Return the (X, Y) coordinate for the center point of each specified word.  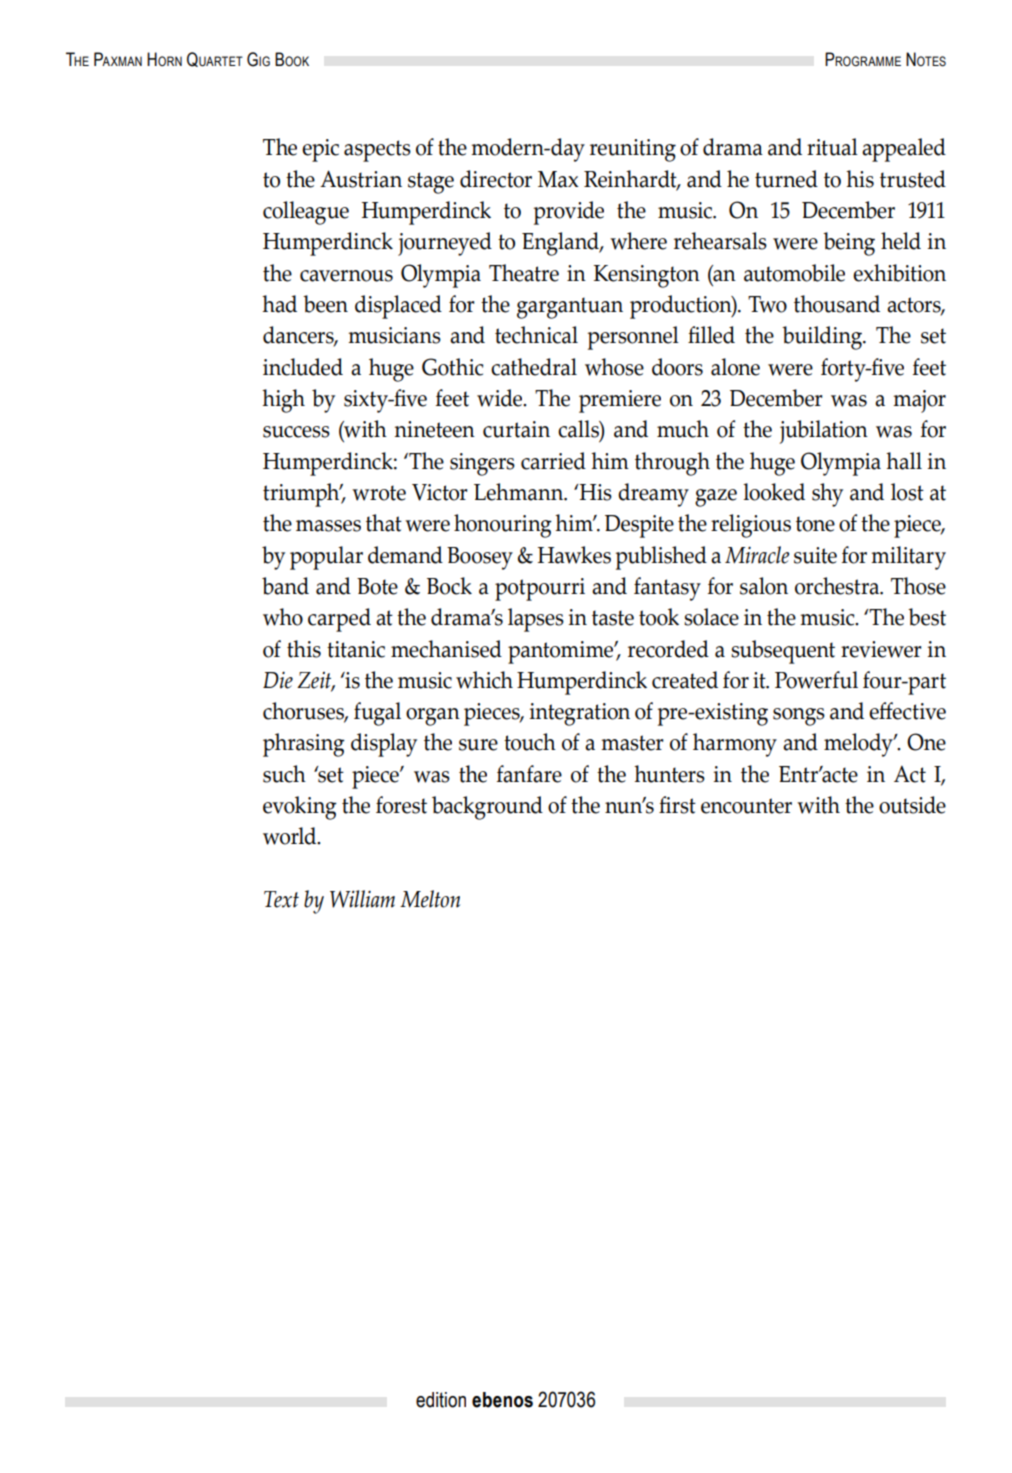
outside (912, 805)
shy (827, 495)
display (384, 745)
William (362, 899)
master (632, 743)
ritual (832, 147)
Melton (430, 899)
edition (441, 1400)
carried (553, 461)
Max (558, 179)
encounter (746, 806)
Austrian (361, 179)
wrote (379, 493)
